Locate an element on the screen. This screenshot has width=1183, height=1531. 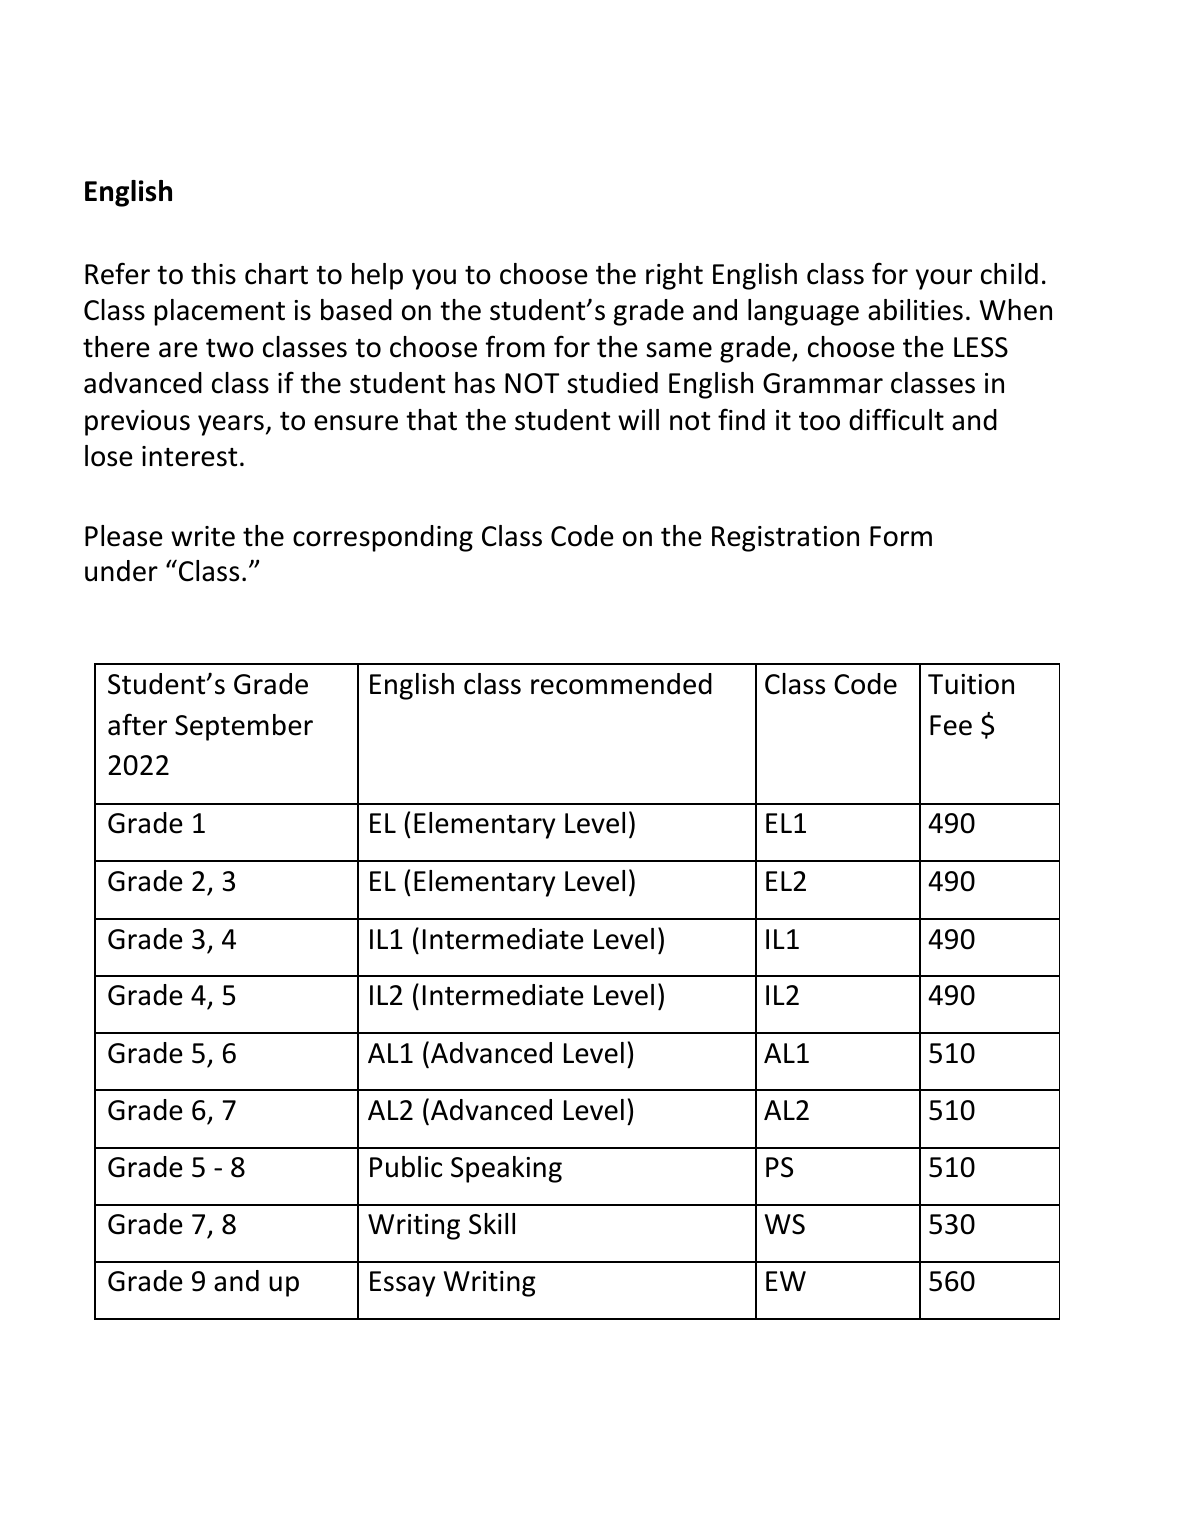
Form is located at coordinates (901, 536).
